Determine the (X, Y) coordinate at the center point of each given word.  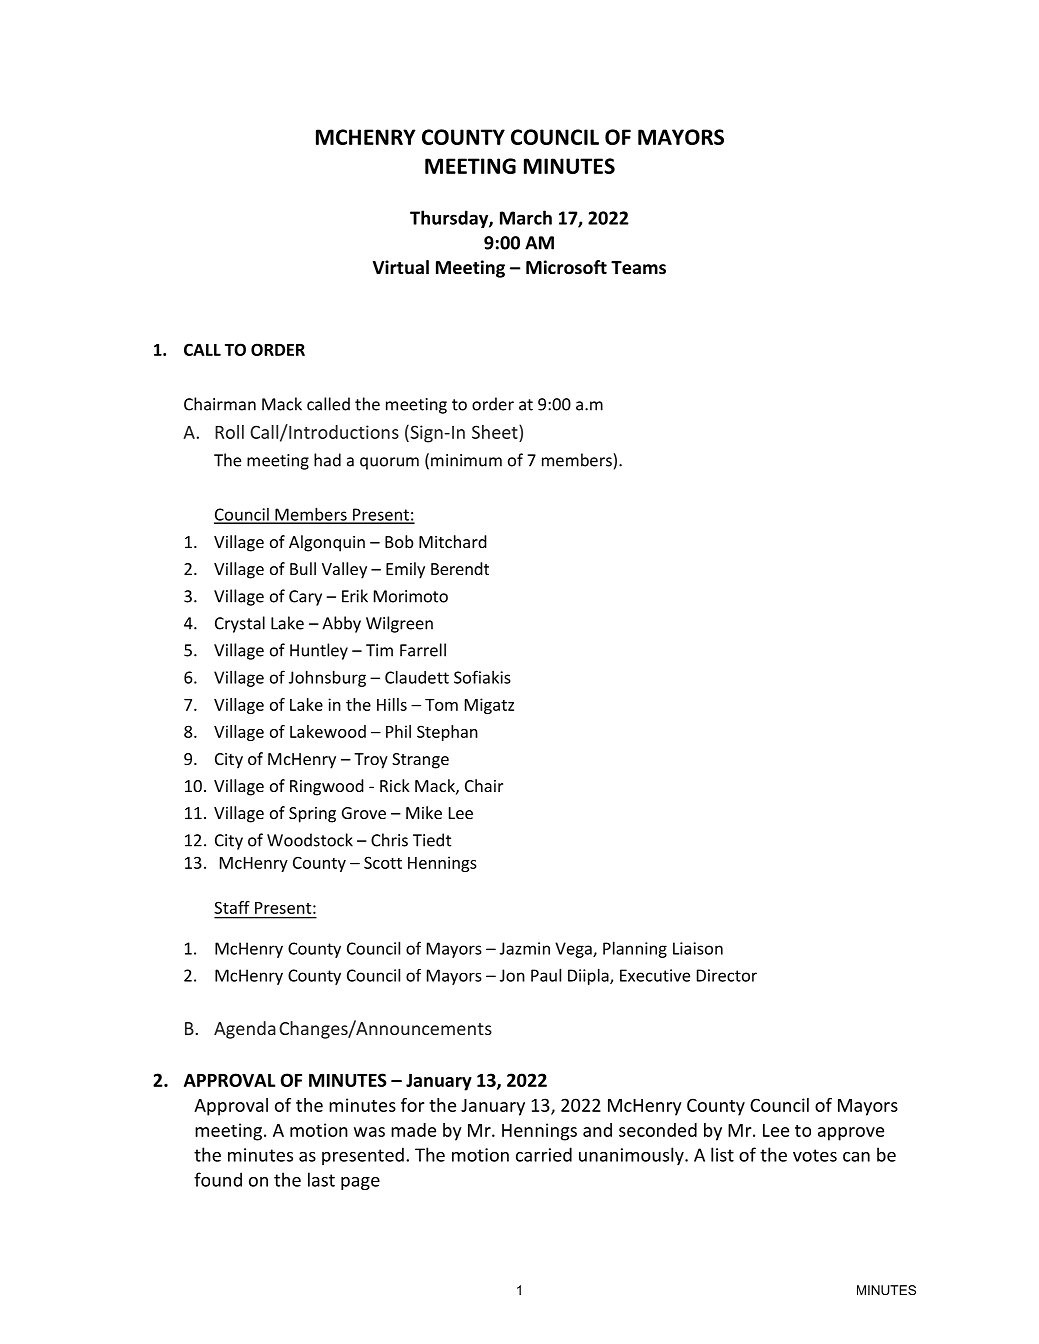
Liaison (698, 948)
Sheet (496, 432)
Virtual (401, 267)
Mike (424, 812)
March (526, 217)
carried (544, 1154)
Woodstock (310, 840)
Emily (405, 570)
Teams (638, 268)
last (321, 1179)
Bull (303, 568)
